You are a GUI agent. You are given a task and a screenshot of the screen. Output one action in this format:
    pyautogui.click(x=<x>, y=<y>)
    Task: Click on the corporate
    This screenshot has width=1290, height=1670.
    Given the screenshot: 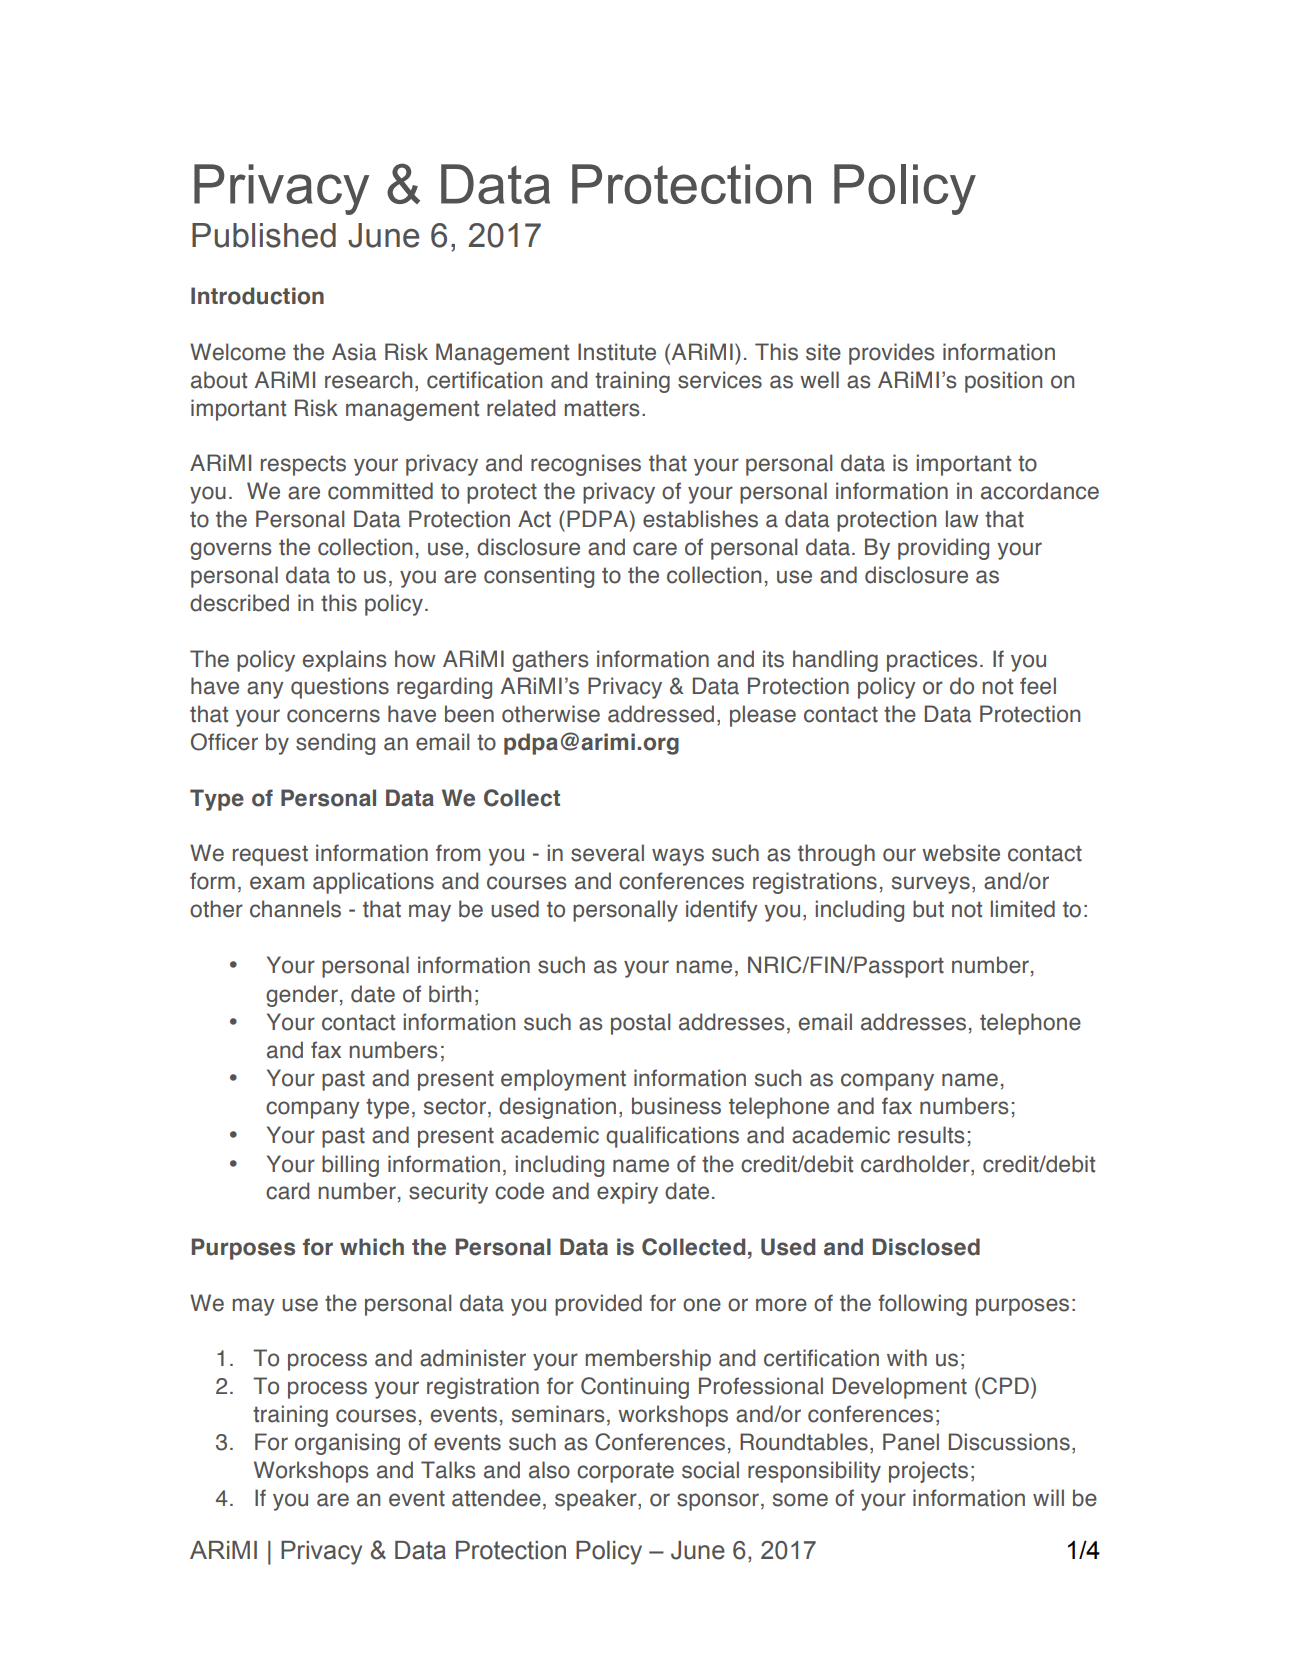 What is the action you would take?
    pyautogui.click(x=625, y=1472)
